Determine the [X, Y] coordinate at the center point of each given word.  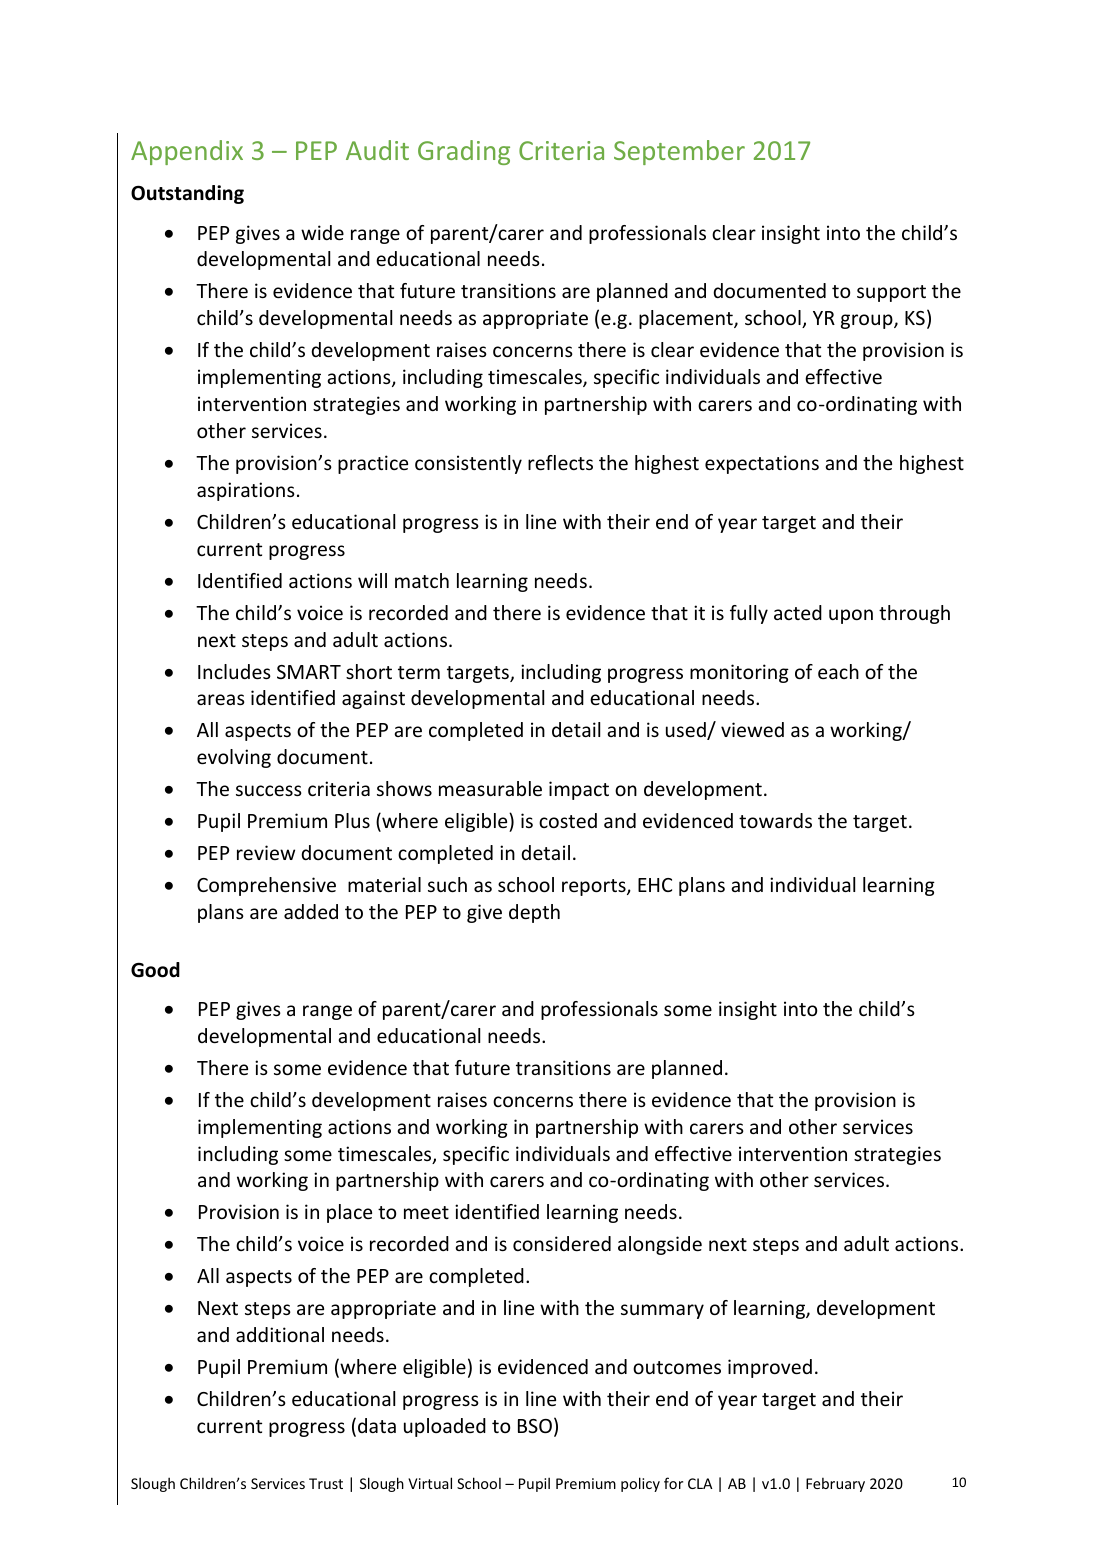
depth [534, 913]
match [422, 580]
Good [155, 970]
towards [775, 820]
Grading [464, 152]
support [891, 293]
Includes [234, 671]
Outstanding [187, 194]
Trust [326, 1483]
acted [798, 612]
